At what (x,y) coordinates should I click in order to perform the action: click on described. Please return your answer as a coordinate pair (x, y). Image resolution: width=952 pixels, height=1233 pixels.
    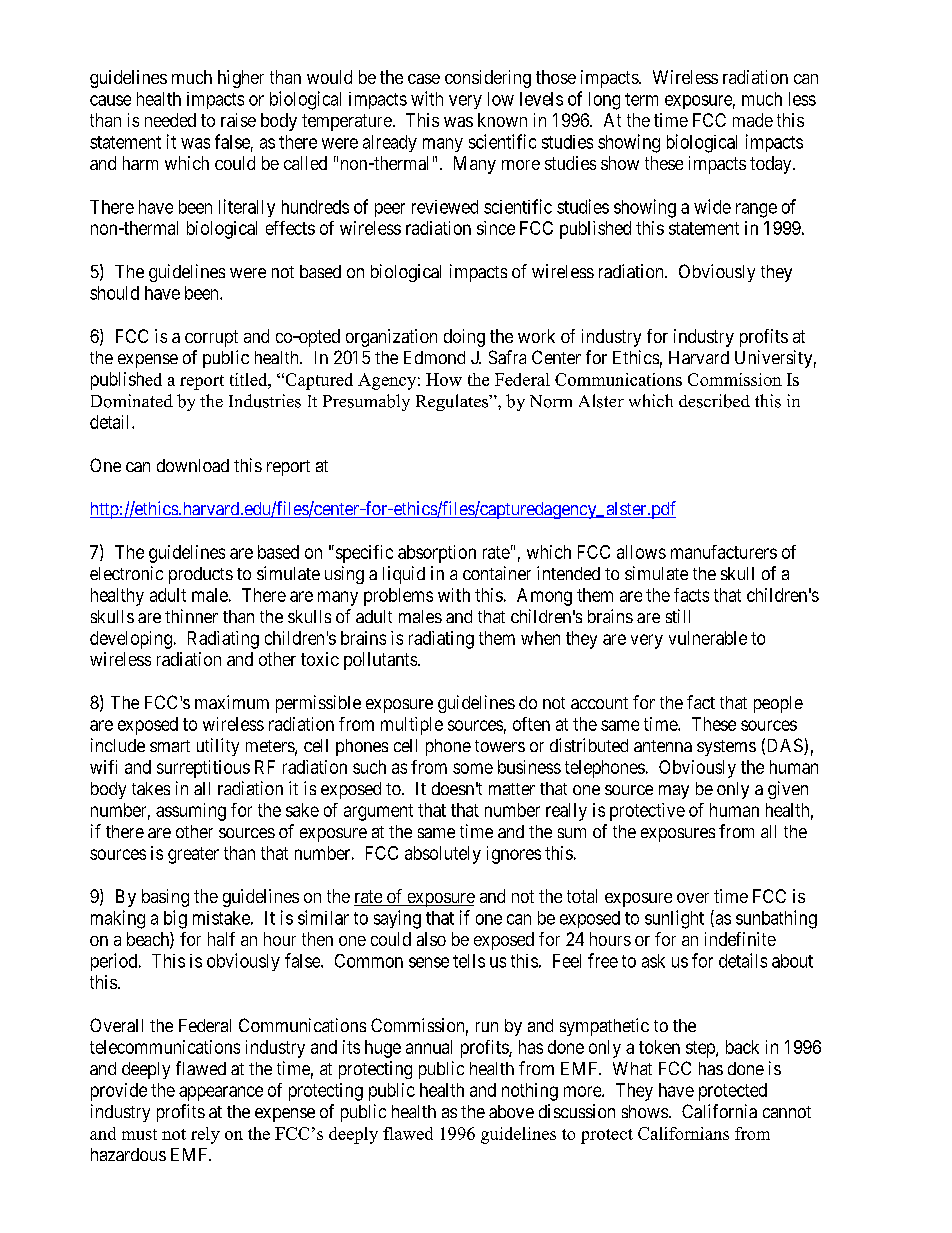
    Looking at the image, I should click on (714, 401).
